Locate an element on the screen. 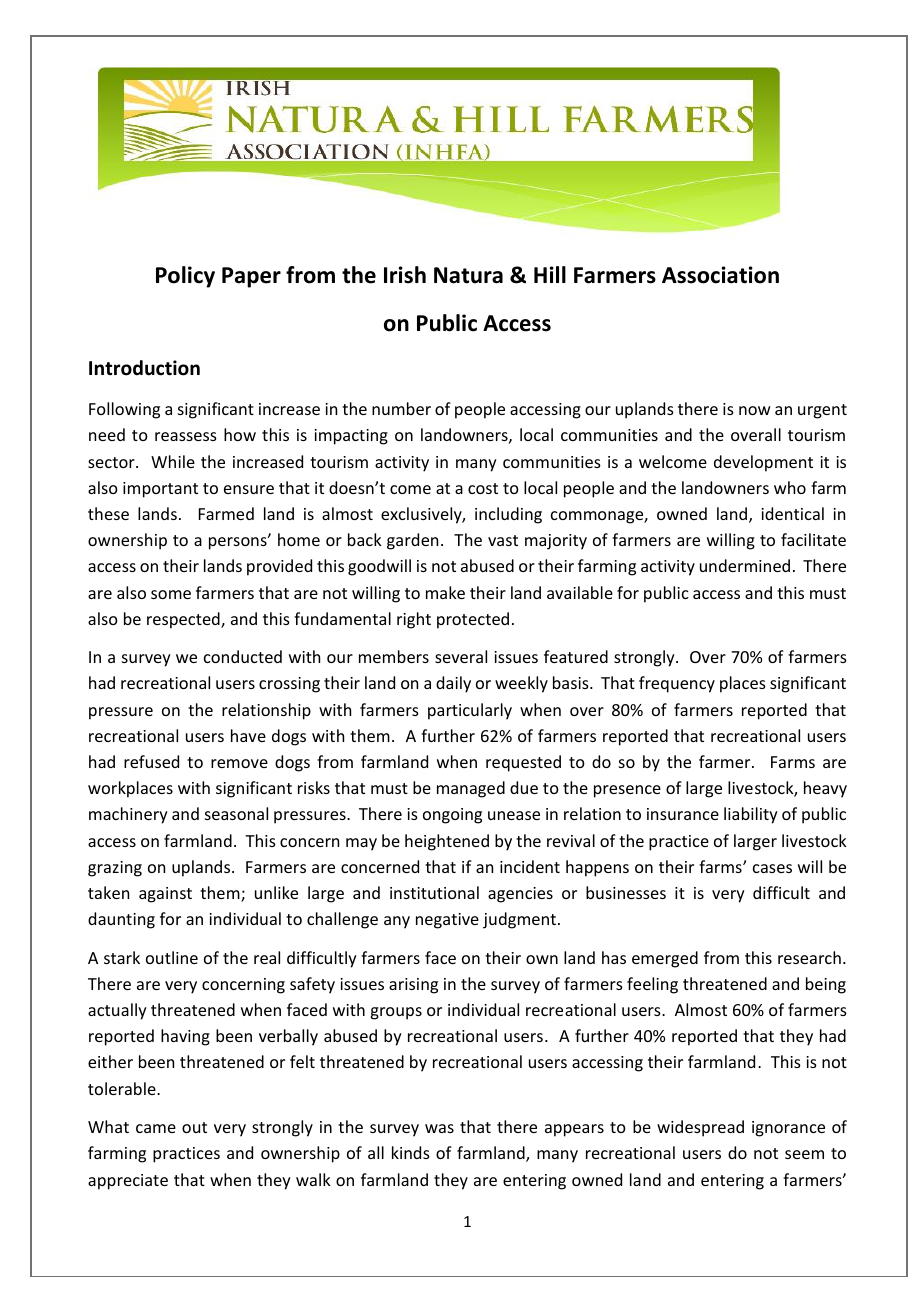  came is located at coordinates (156, 1128).
